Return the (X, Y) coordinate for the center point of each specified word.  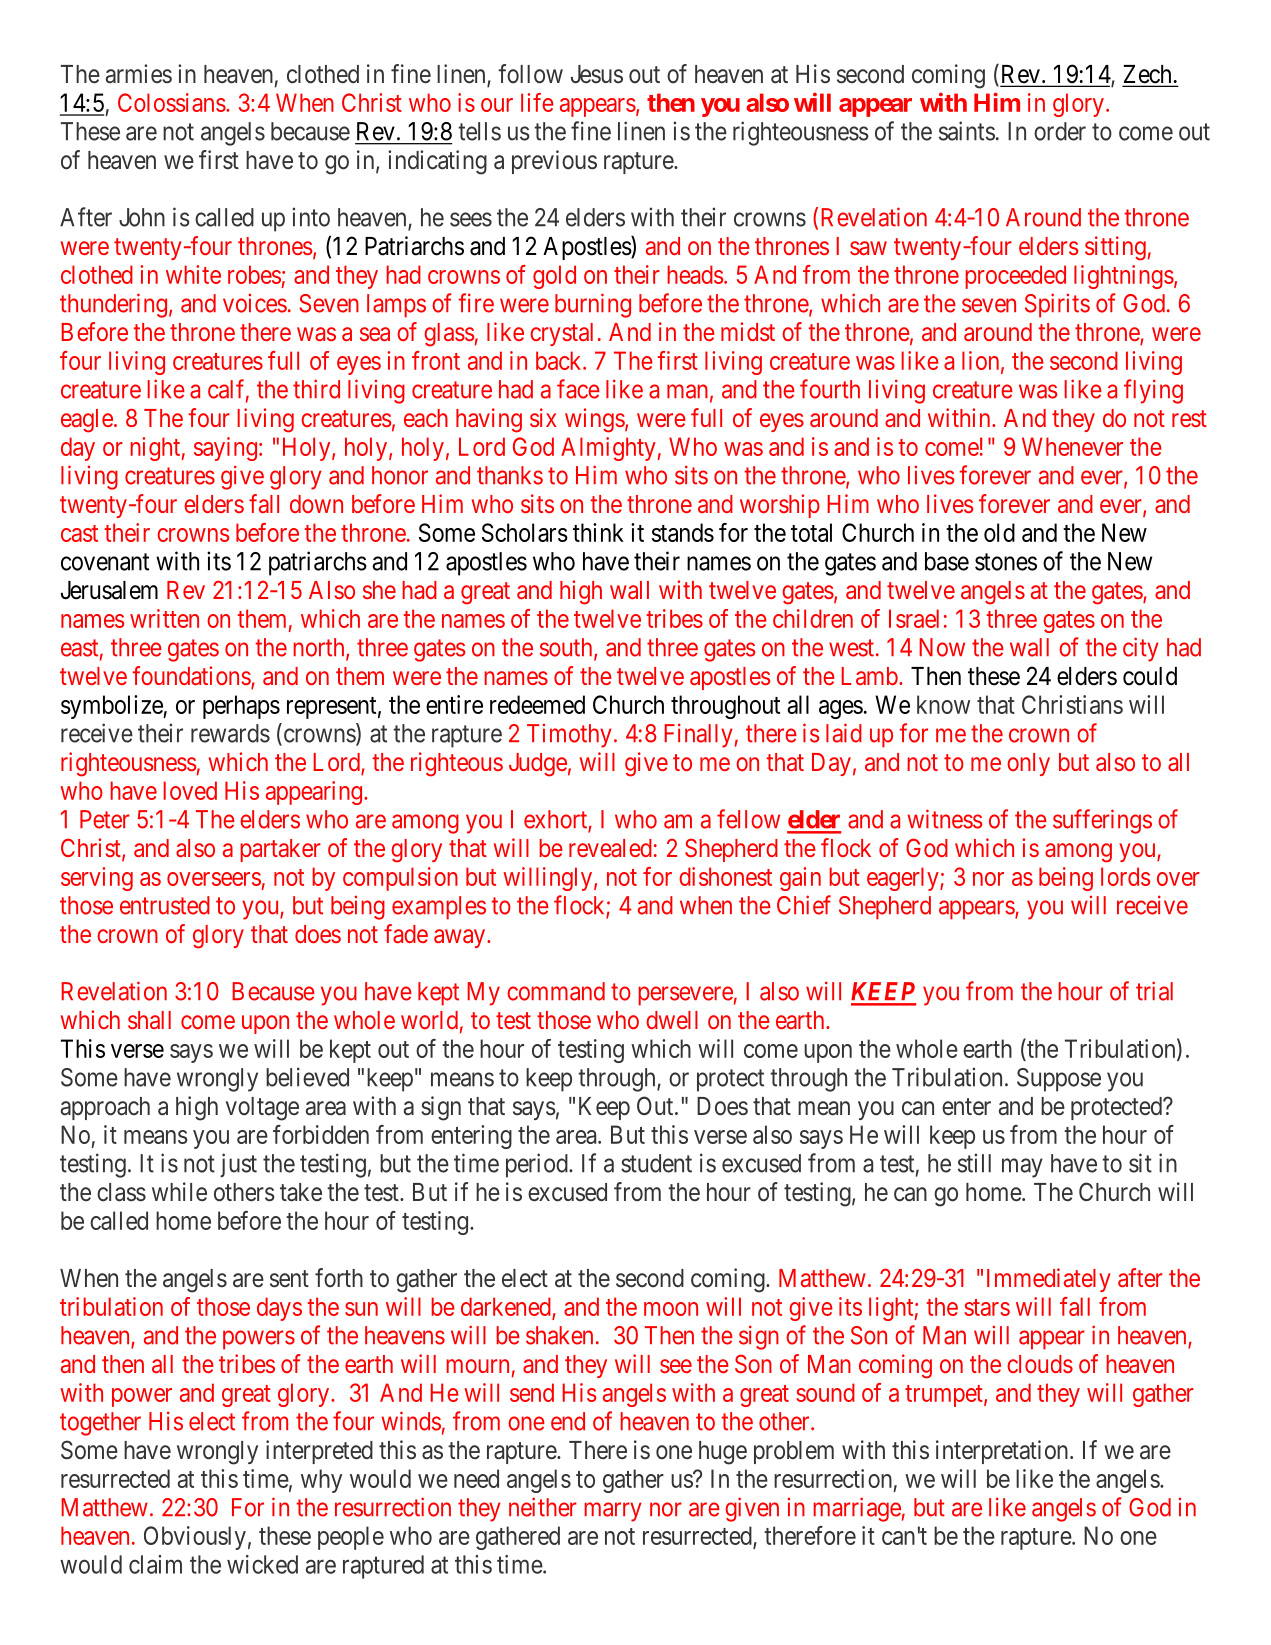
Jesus (597, 74)
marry (613, 1512)
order (1060, 131)
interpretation (1003, 1452)
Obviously (195, 1538)
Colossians (172, 102)
